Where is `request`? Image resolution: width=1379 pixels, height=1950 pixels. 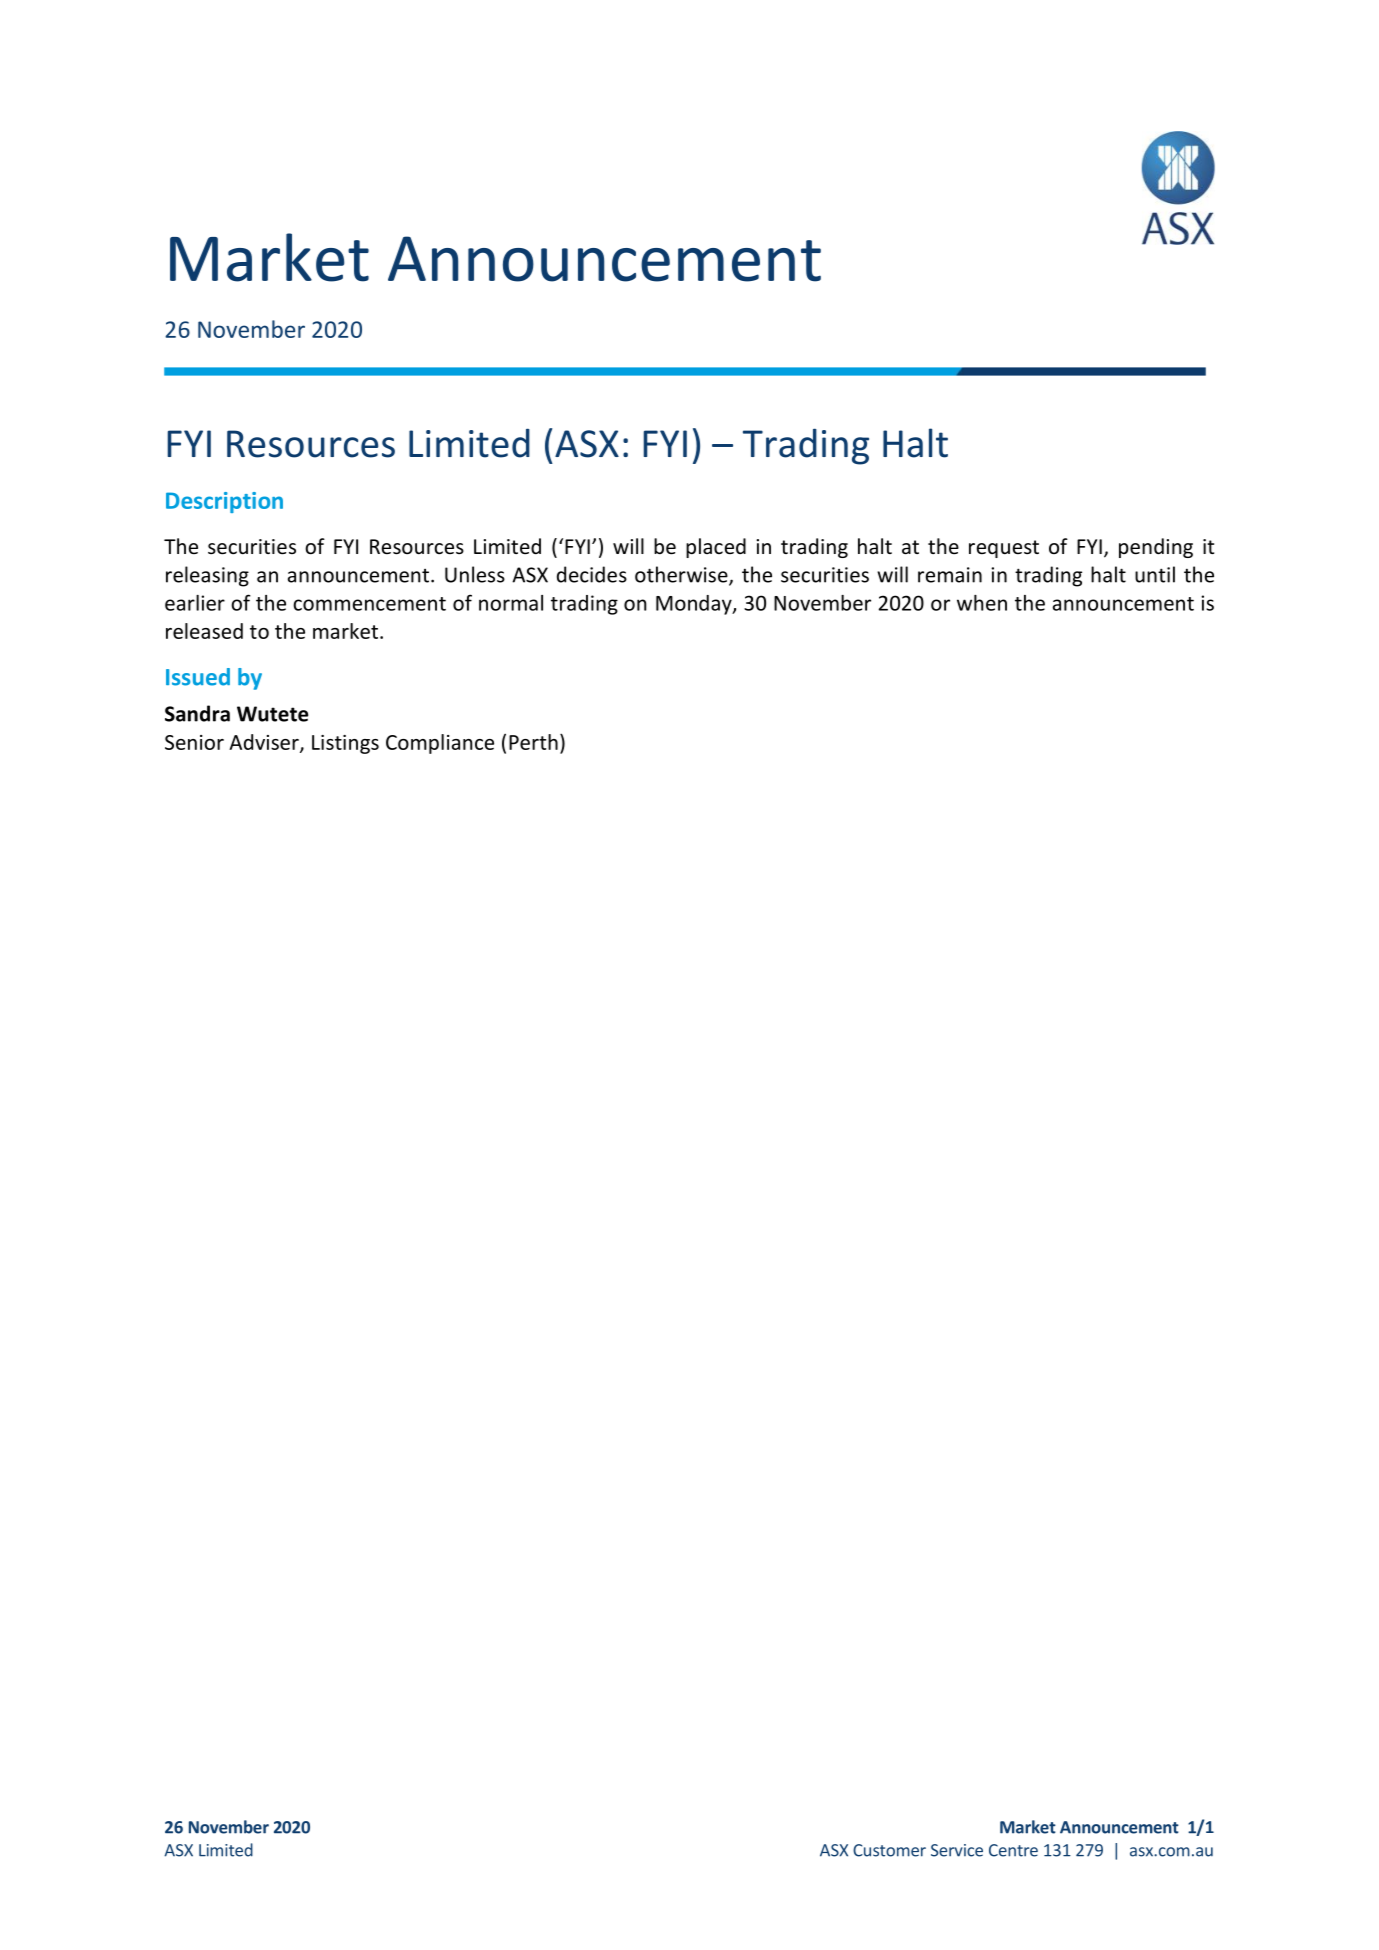
request is located at coordinates (1004, 549).
